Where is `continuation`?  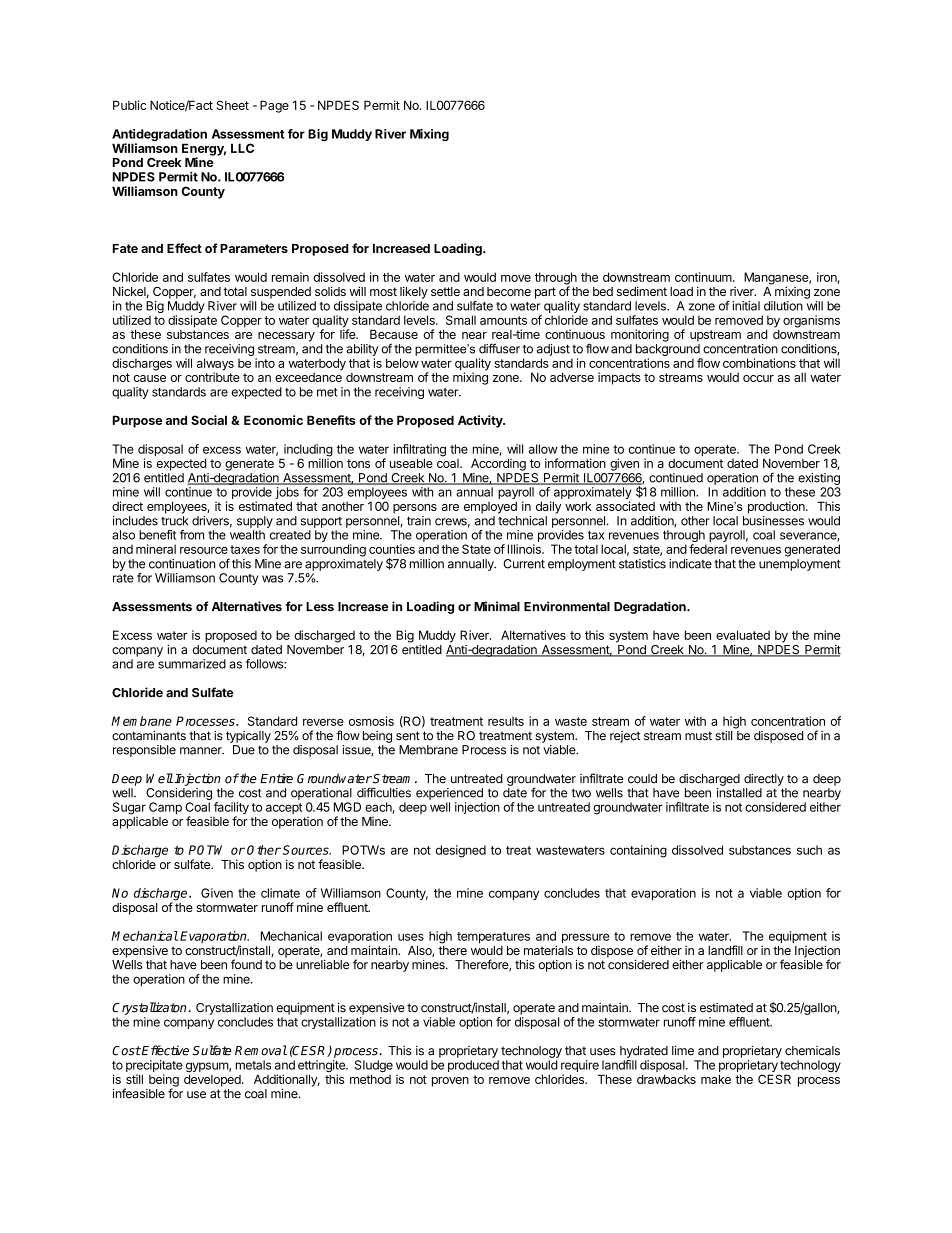
continuation is located at coordinates (182, 564).
